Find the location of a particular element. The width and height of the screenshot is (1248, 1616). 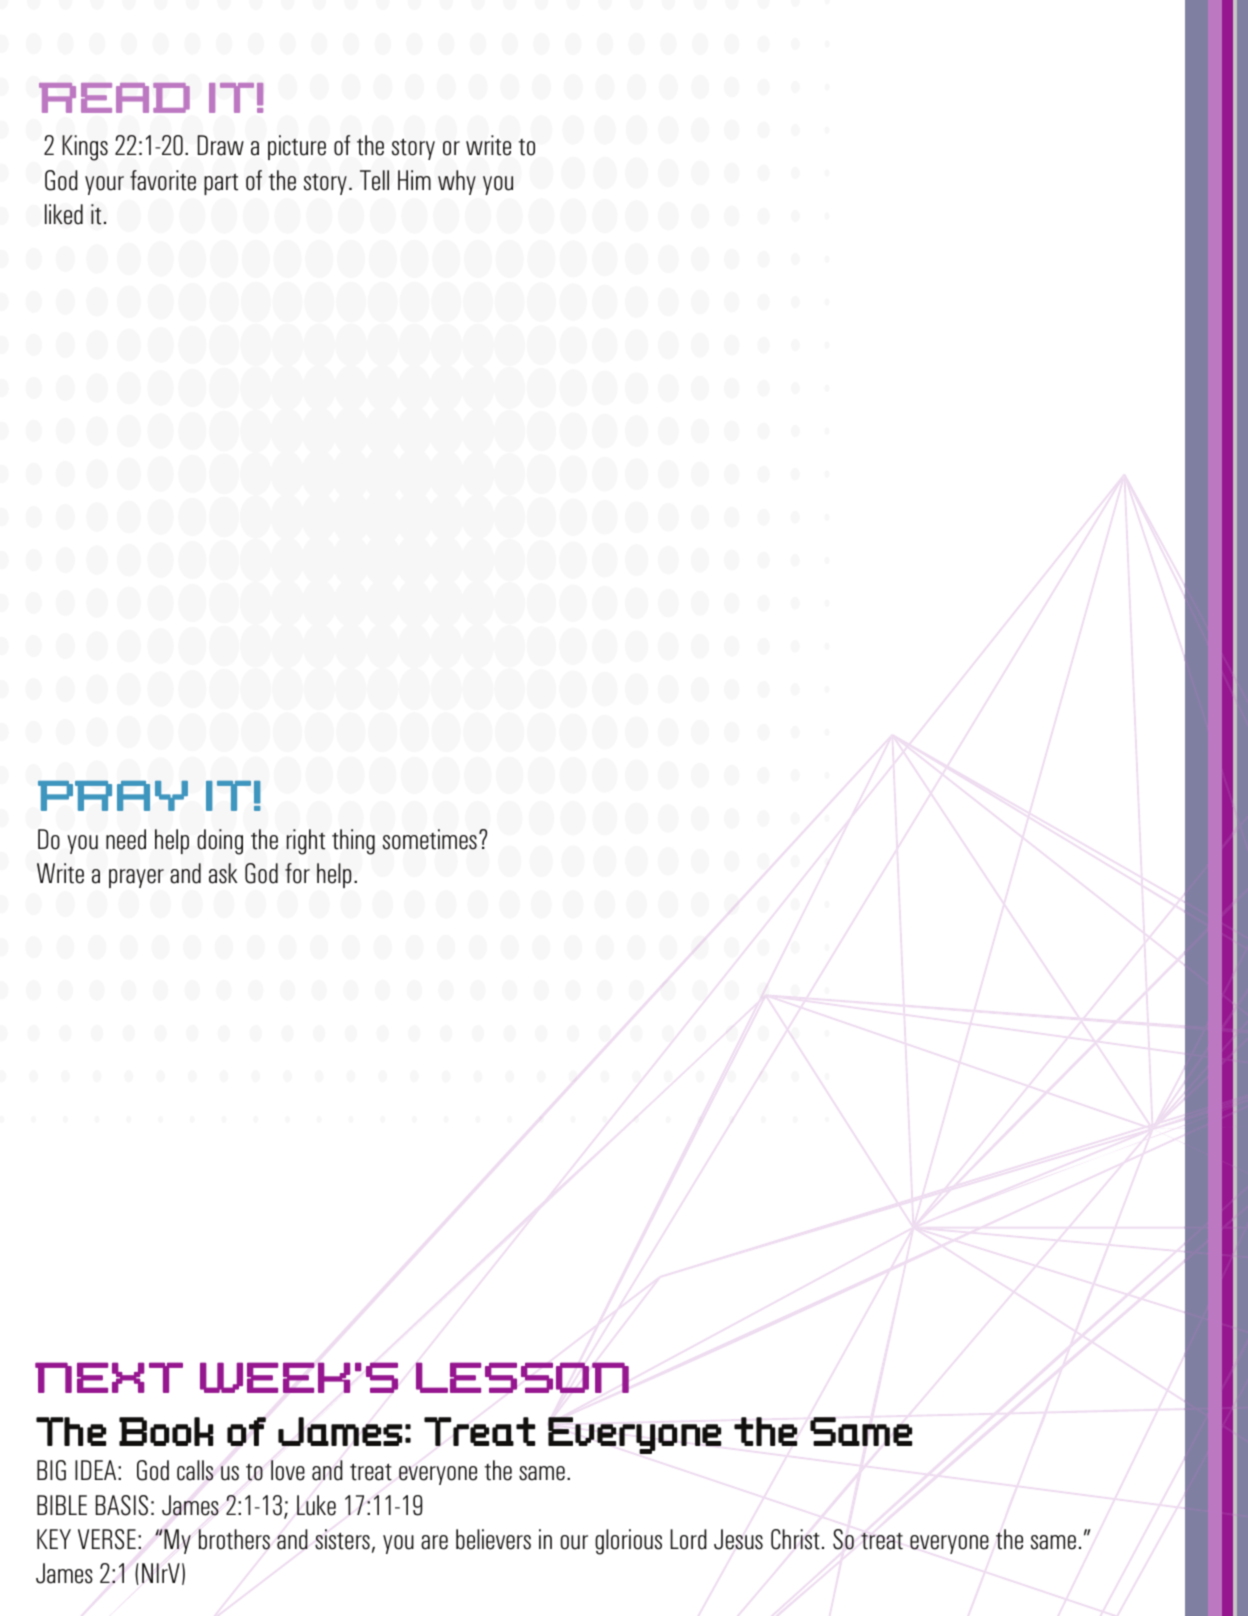

for is located at coordinates (297, 873).
